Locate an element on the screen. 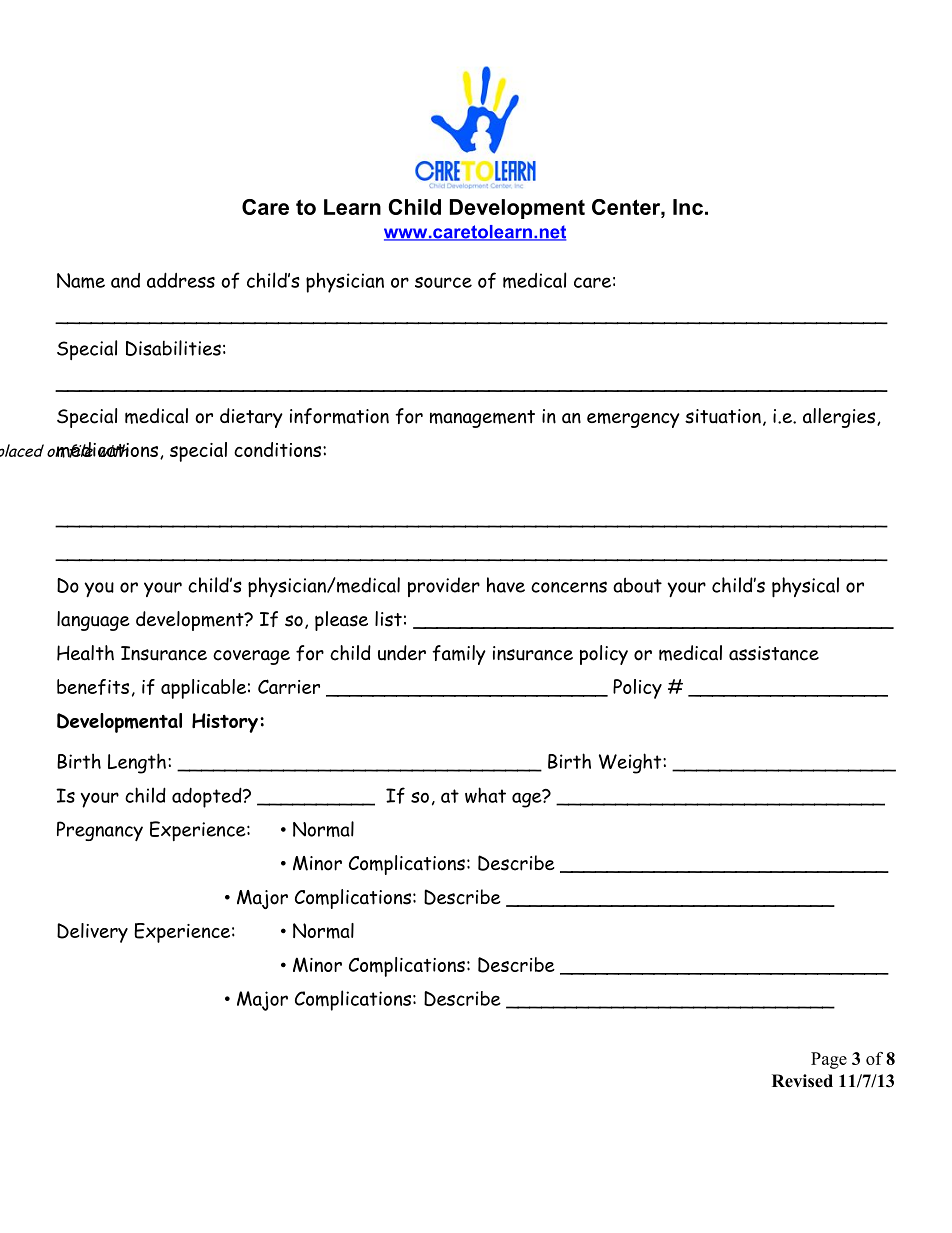  Pregnancy is located at coordinates (100, 831).
